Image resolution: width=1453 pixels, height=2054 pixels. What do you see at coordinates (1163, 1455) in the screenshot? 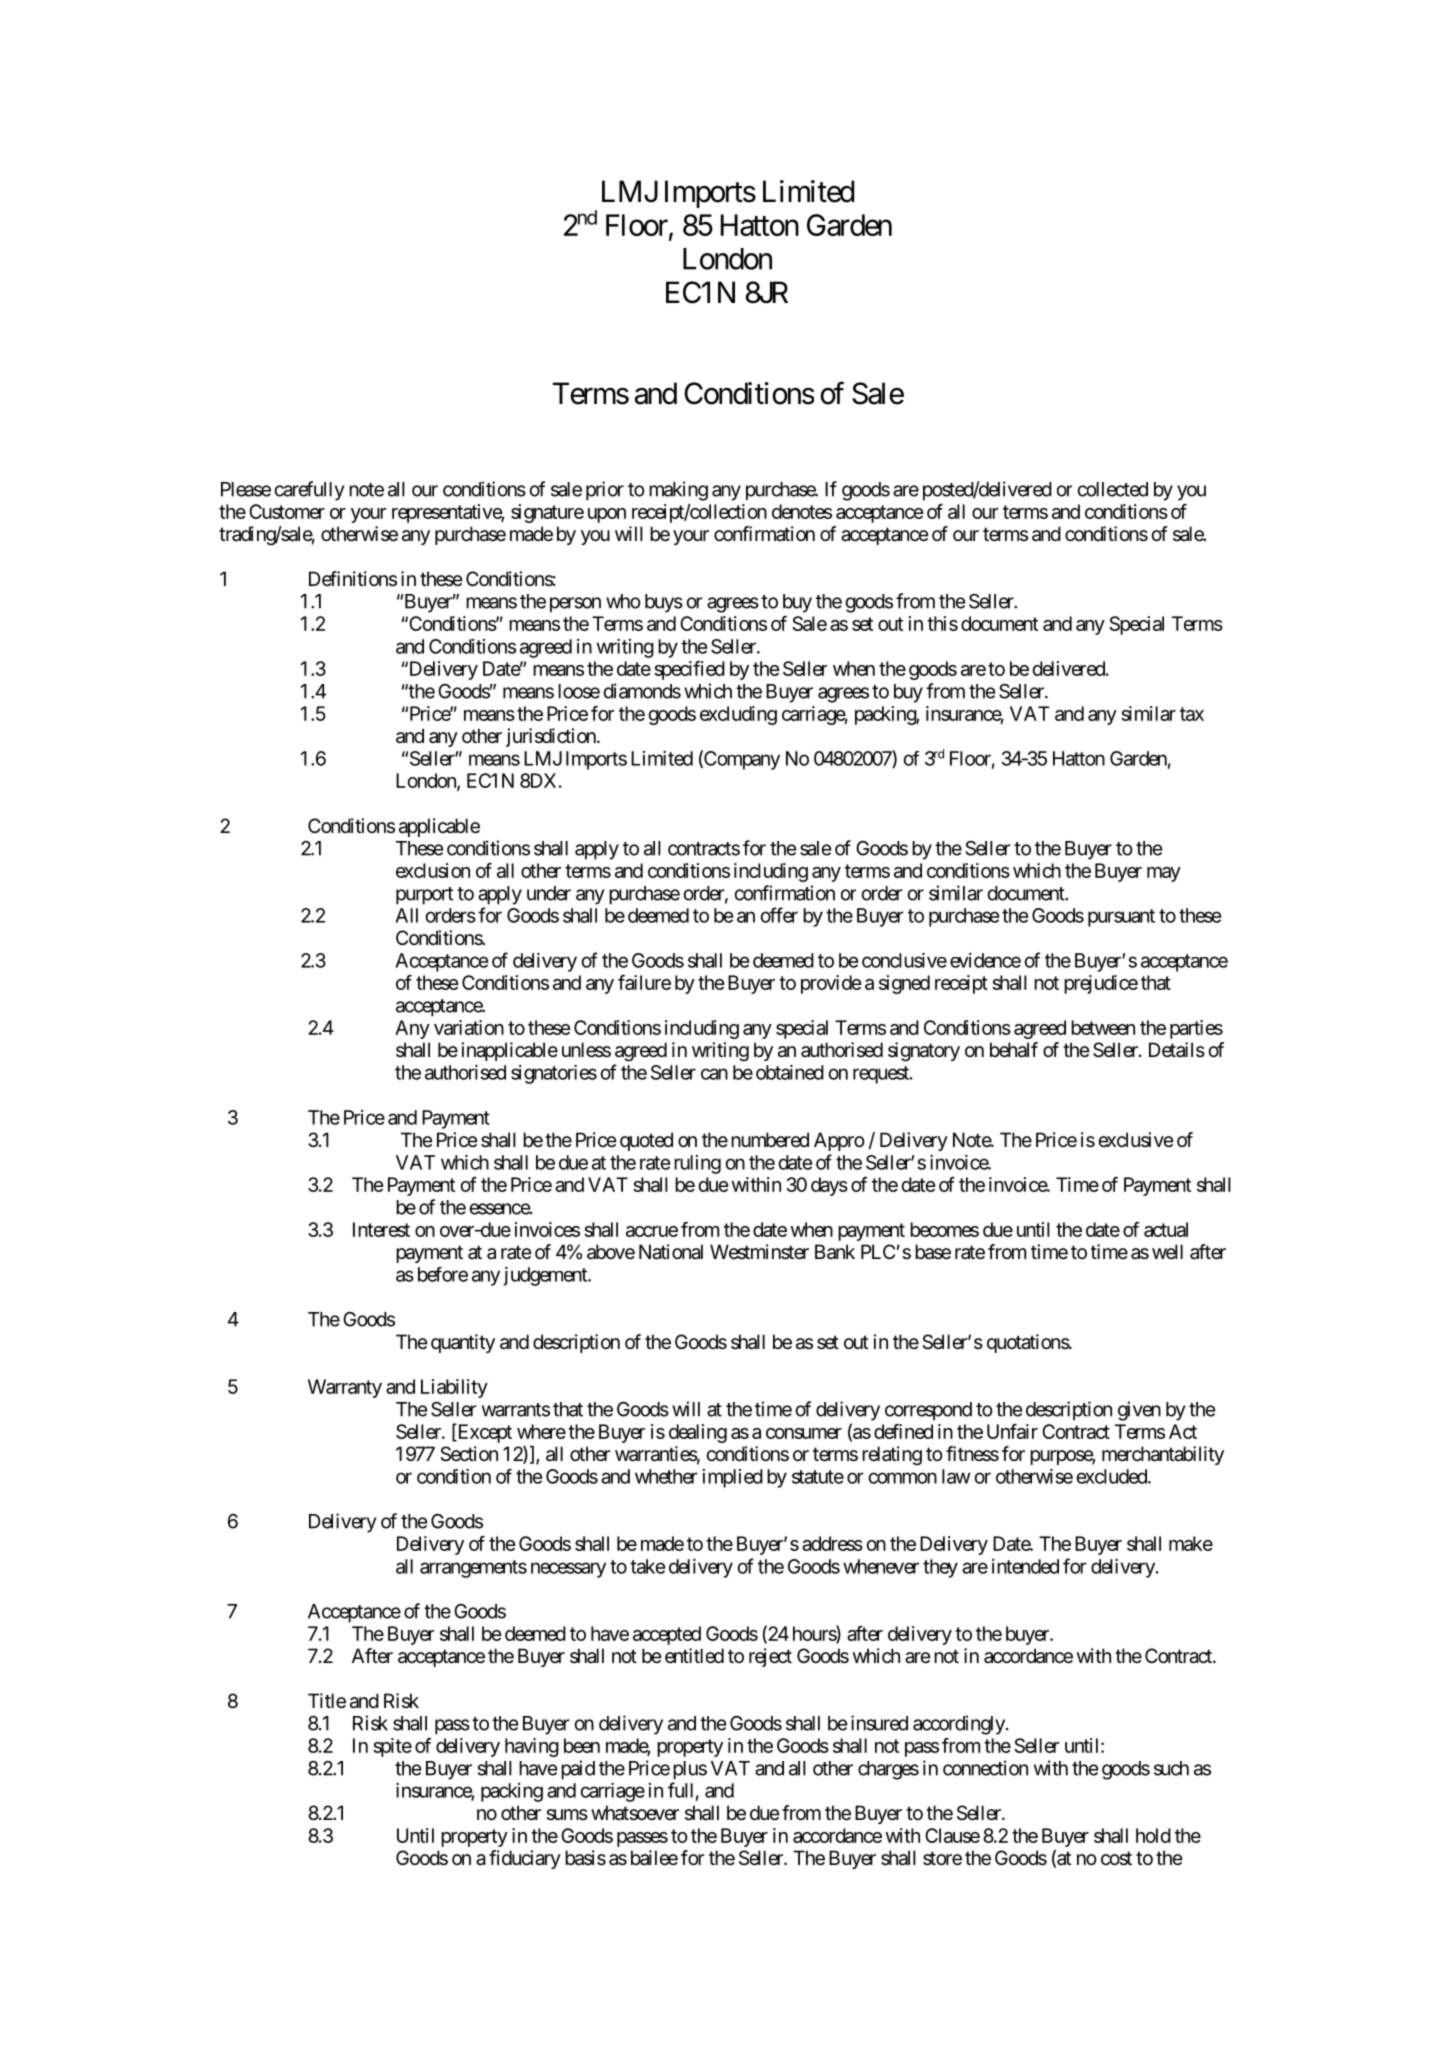
I see `merchantability` at bounding box center [1163, 1455].
